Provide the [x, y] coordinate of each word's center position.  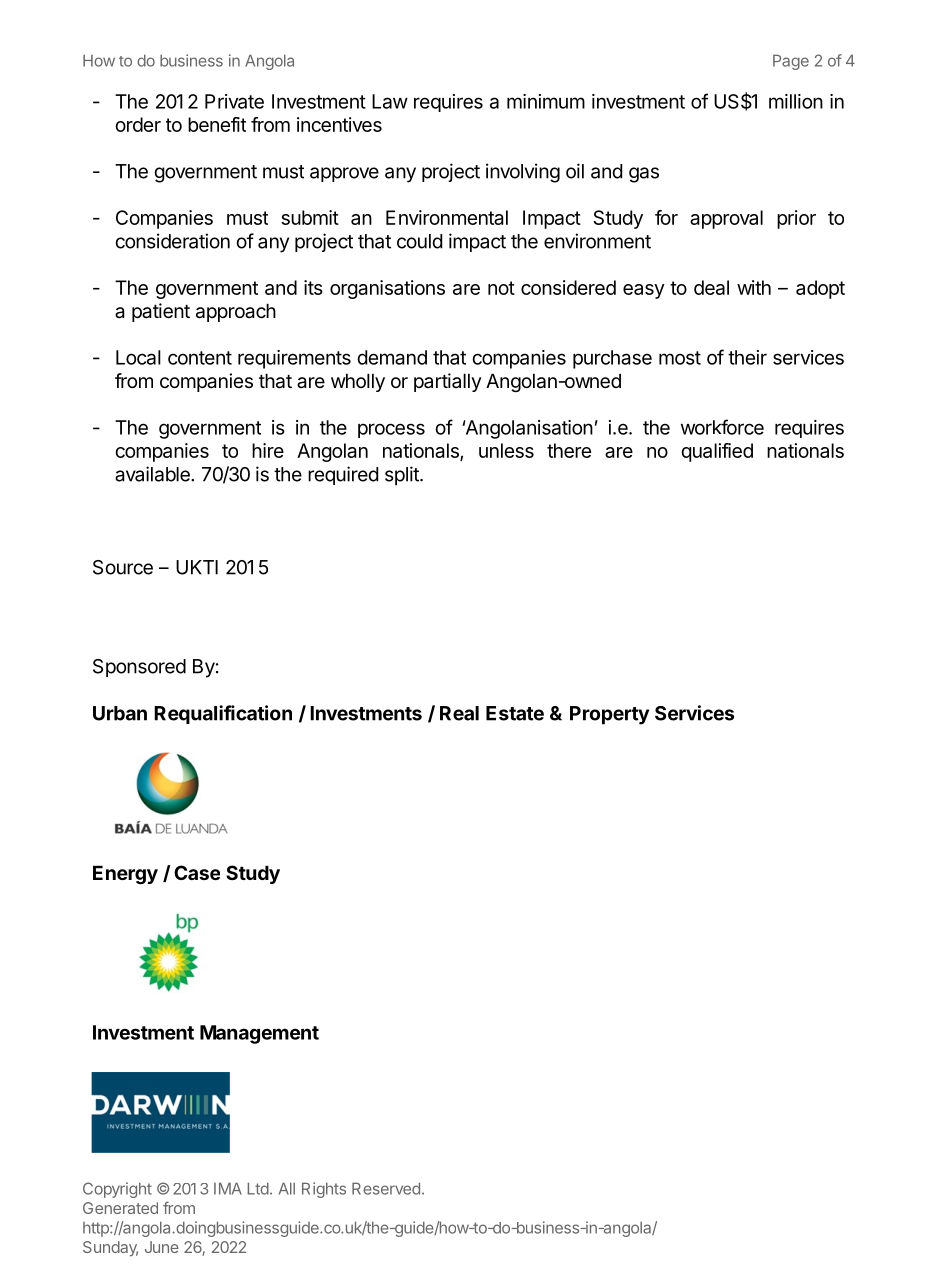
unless [506, 450]
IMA [228, 1188]
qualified [717, 452]
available [153, 474]
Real [459, 713]
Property [609, 715]
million [796, 101]
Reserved [386, 1188]
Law [390, 101]
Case [197, 872]
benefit [217, 124]
